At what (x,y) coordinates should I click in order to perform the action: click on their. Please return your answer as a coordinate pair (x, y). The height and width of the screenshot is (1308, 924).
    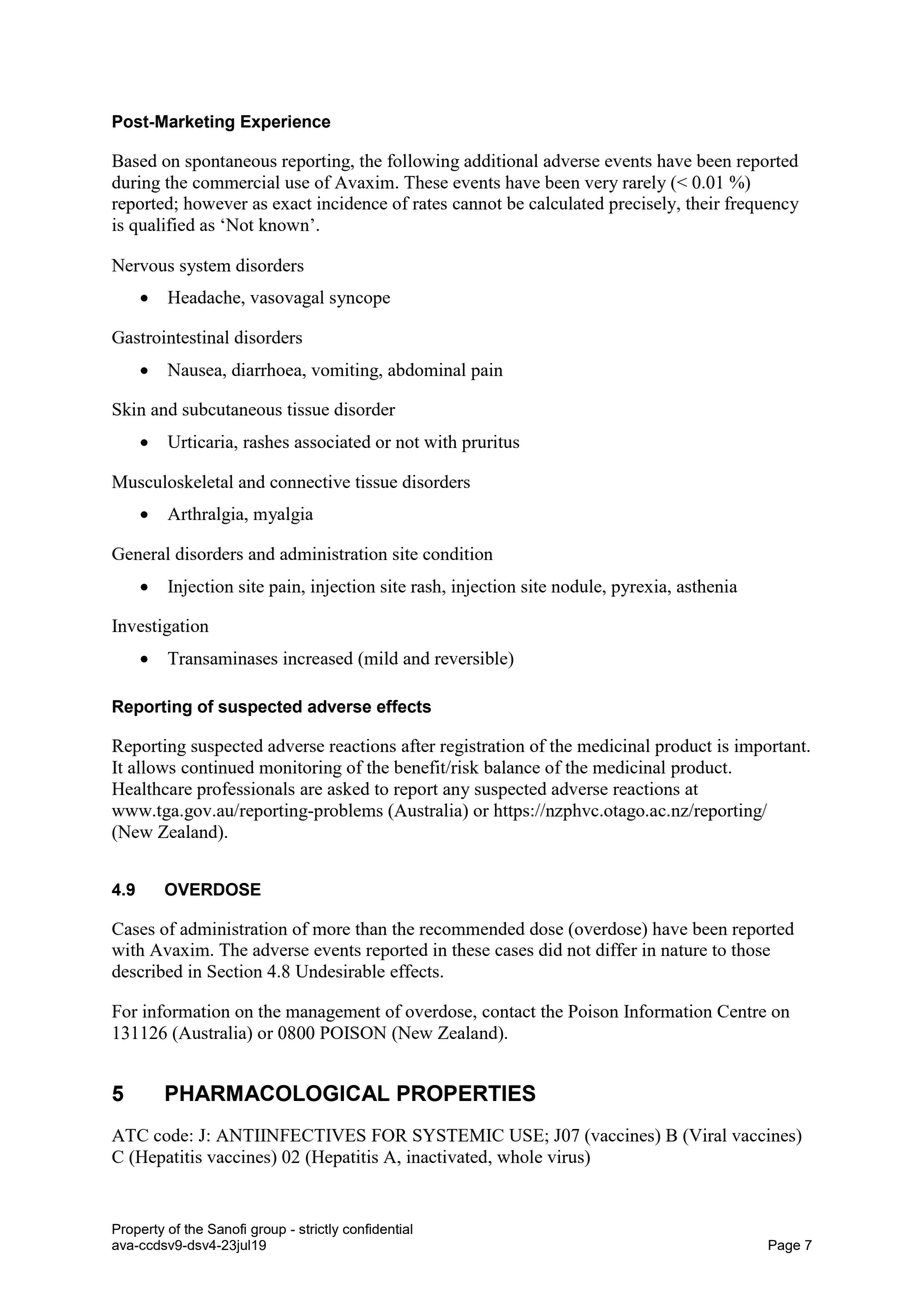
    Looking at the image, I should click on (703, 203).
